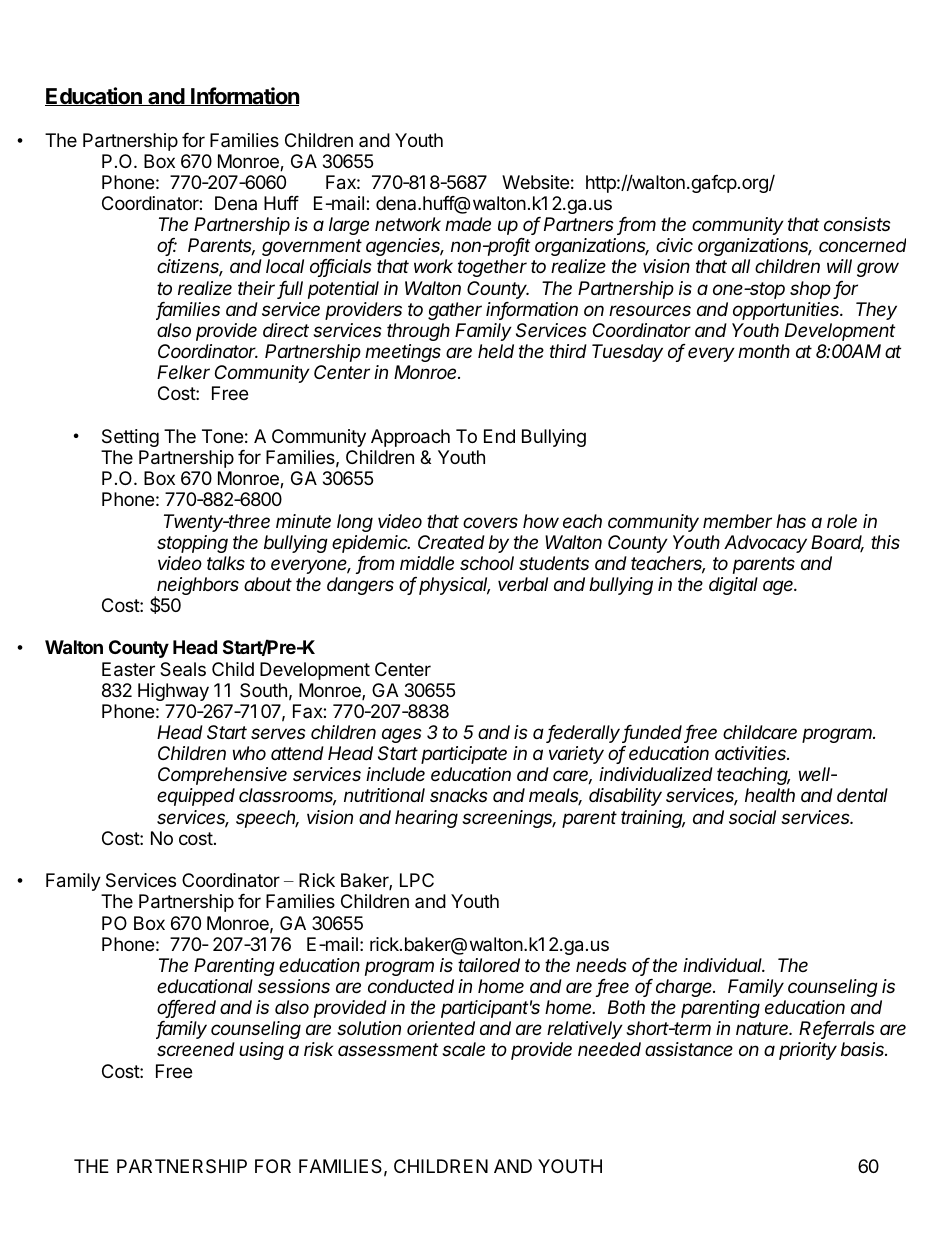 The image size is (952, 1233). What do you see at coordinates (463, 1049) in the screenshot?
I see `scale` at bounding box center [463, 1049].
